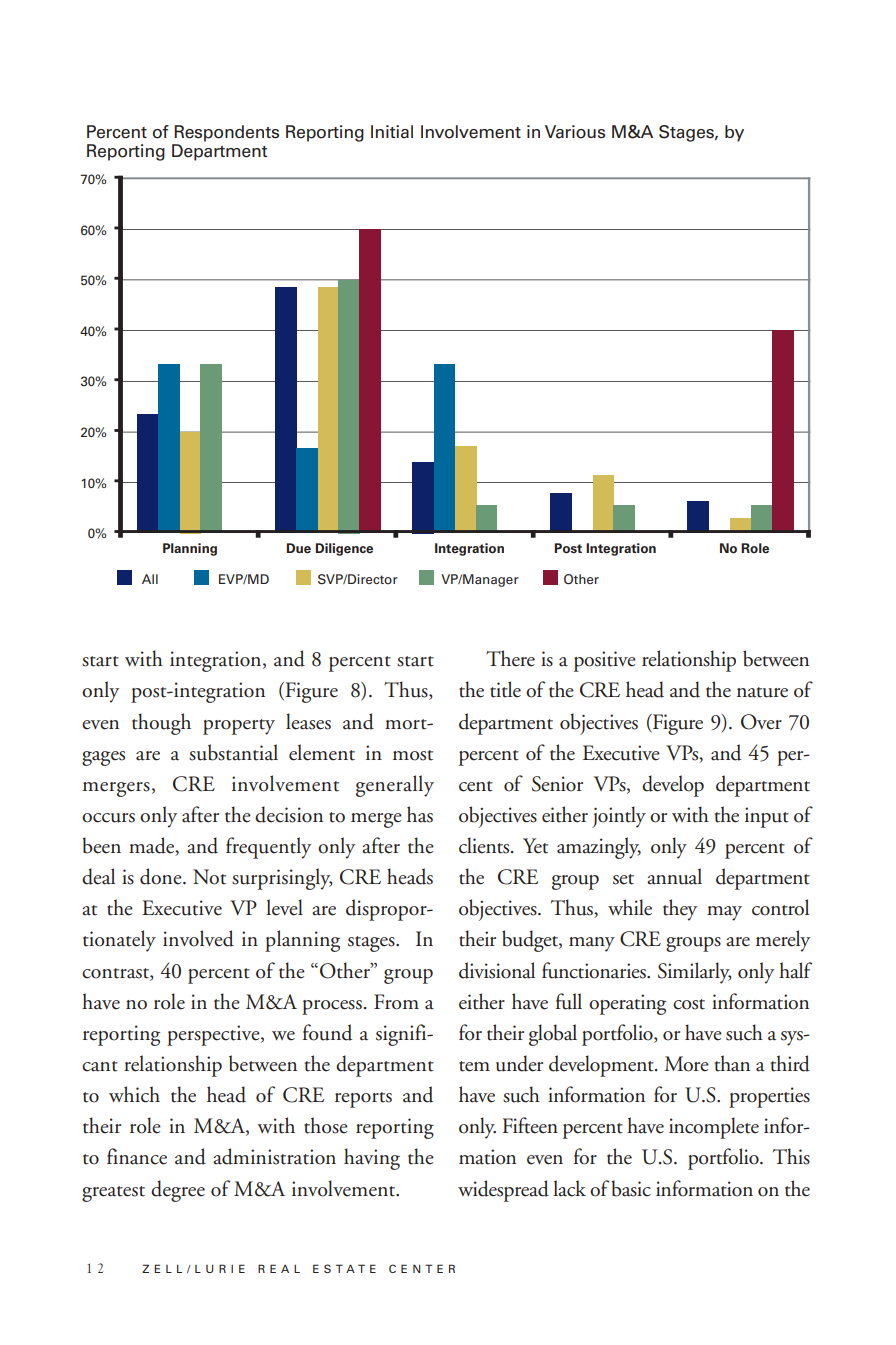  Describe the element at coordinates (161, 724) in the image. I see `though` at that location.
